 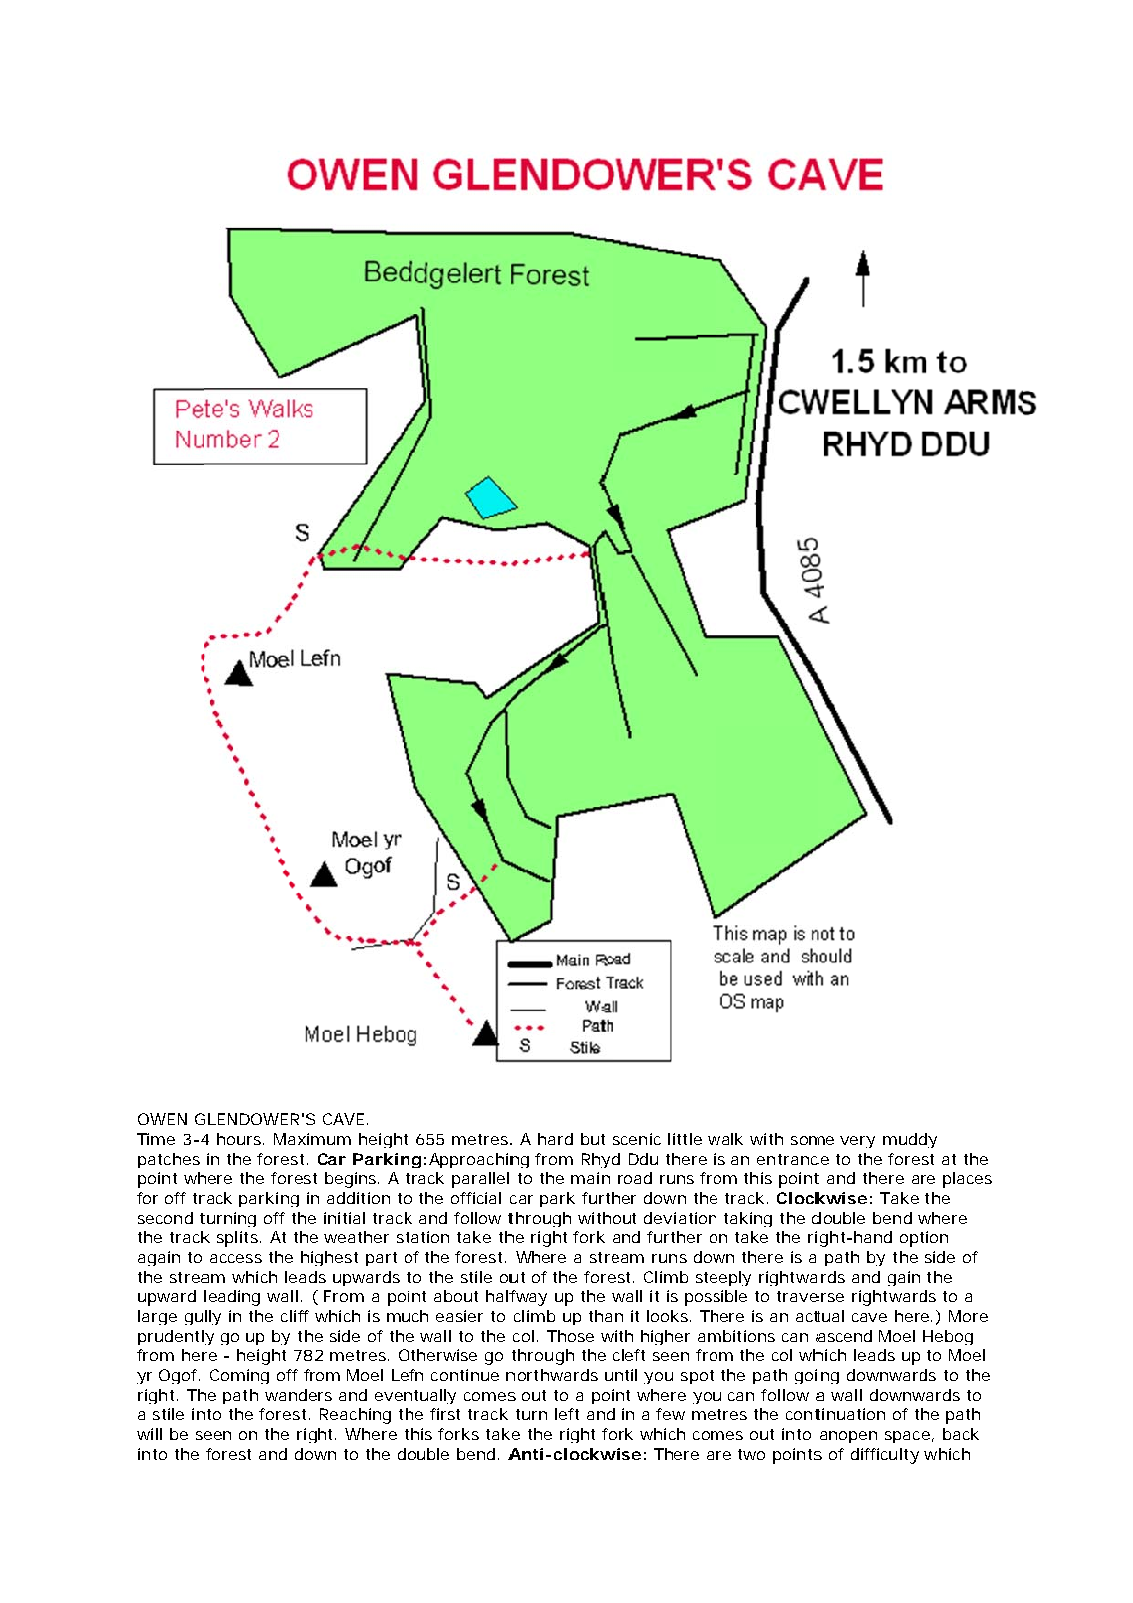 What do you see at coordinates (149, 1434) in the document?
I see `will` at bounding box center [149, 1434].
